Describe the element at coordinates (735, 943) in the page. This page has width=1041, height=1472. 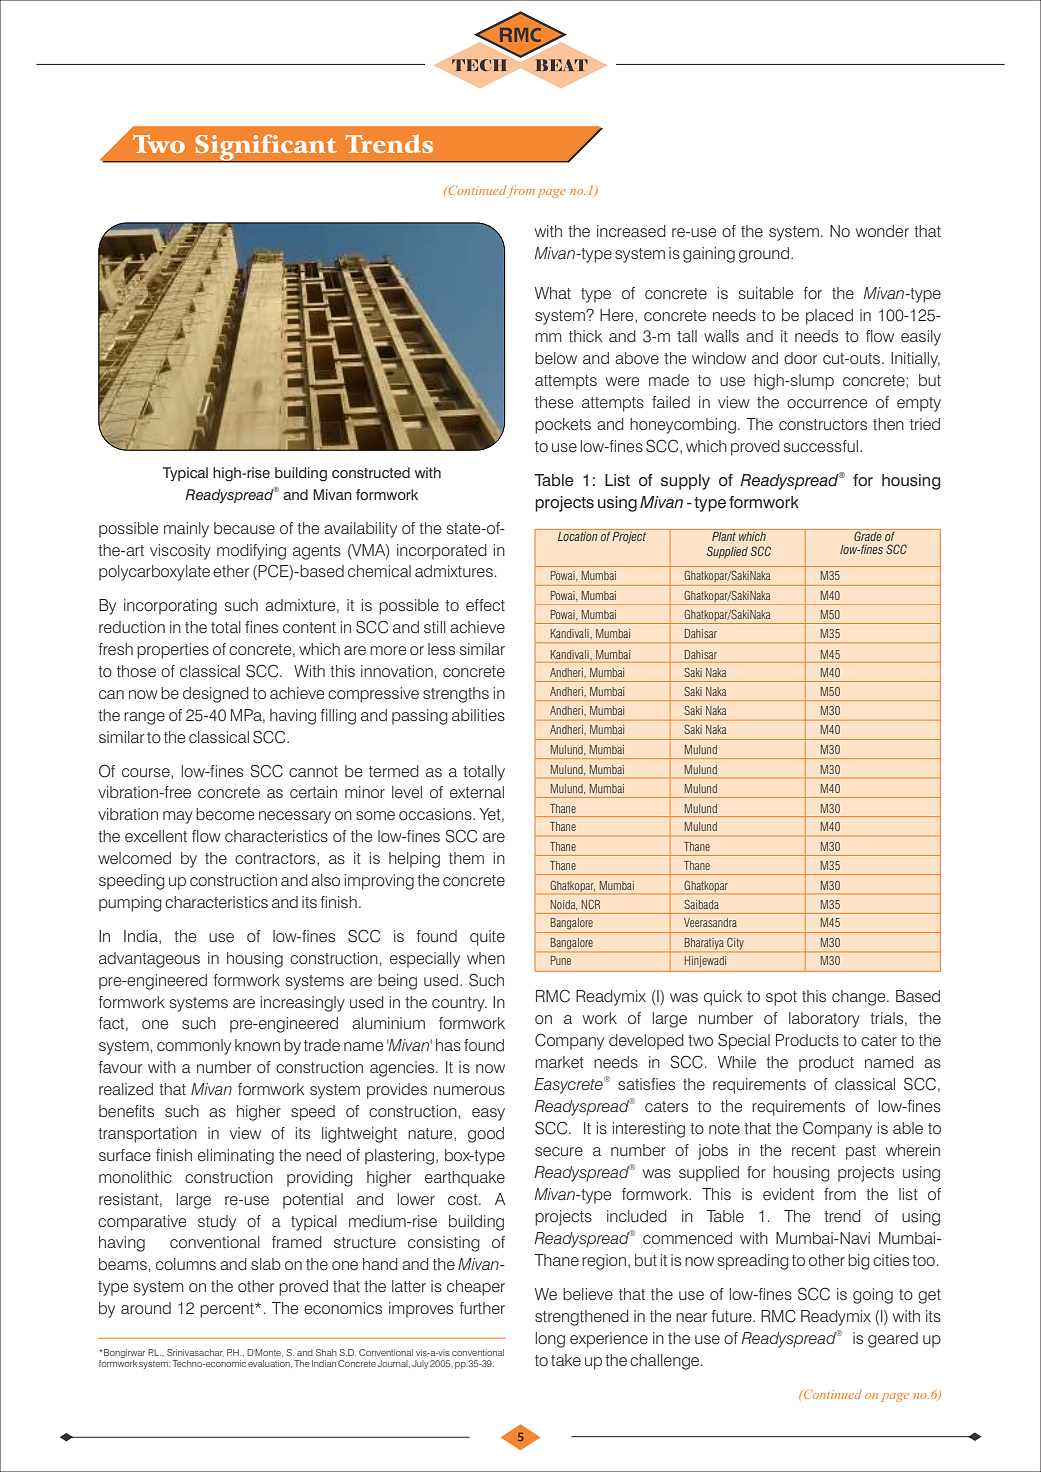
I see `City` at that location.
